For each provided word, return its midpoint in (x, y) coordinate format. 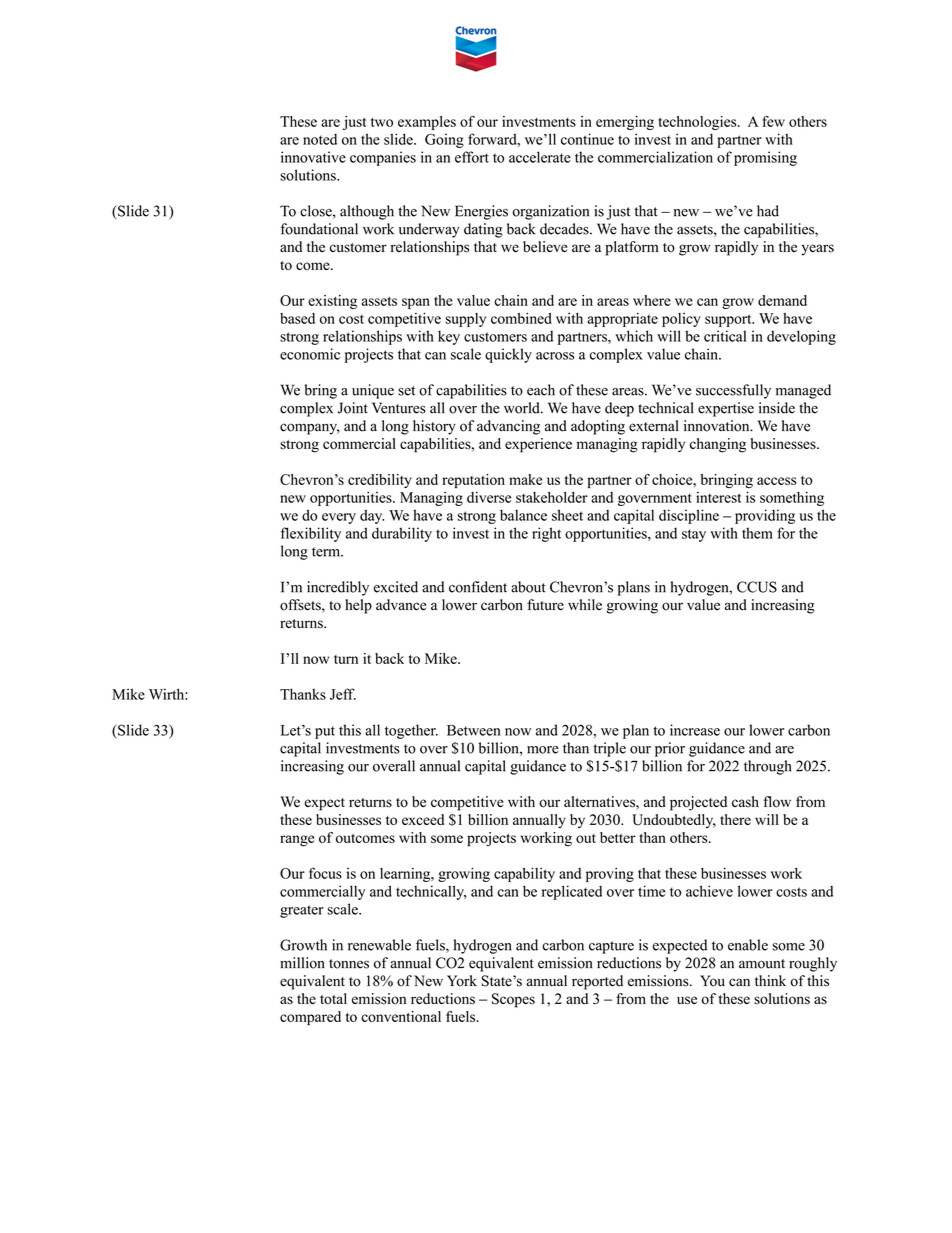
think (770, 980)
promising (765, 158)
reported (597, 982)
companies (383, 158)
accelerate (540, 157)
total (333, 999)
